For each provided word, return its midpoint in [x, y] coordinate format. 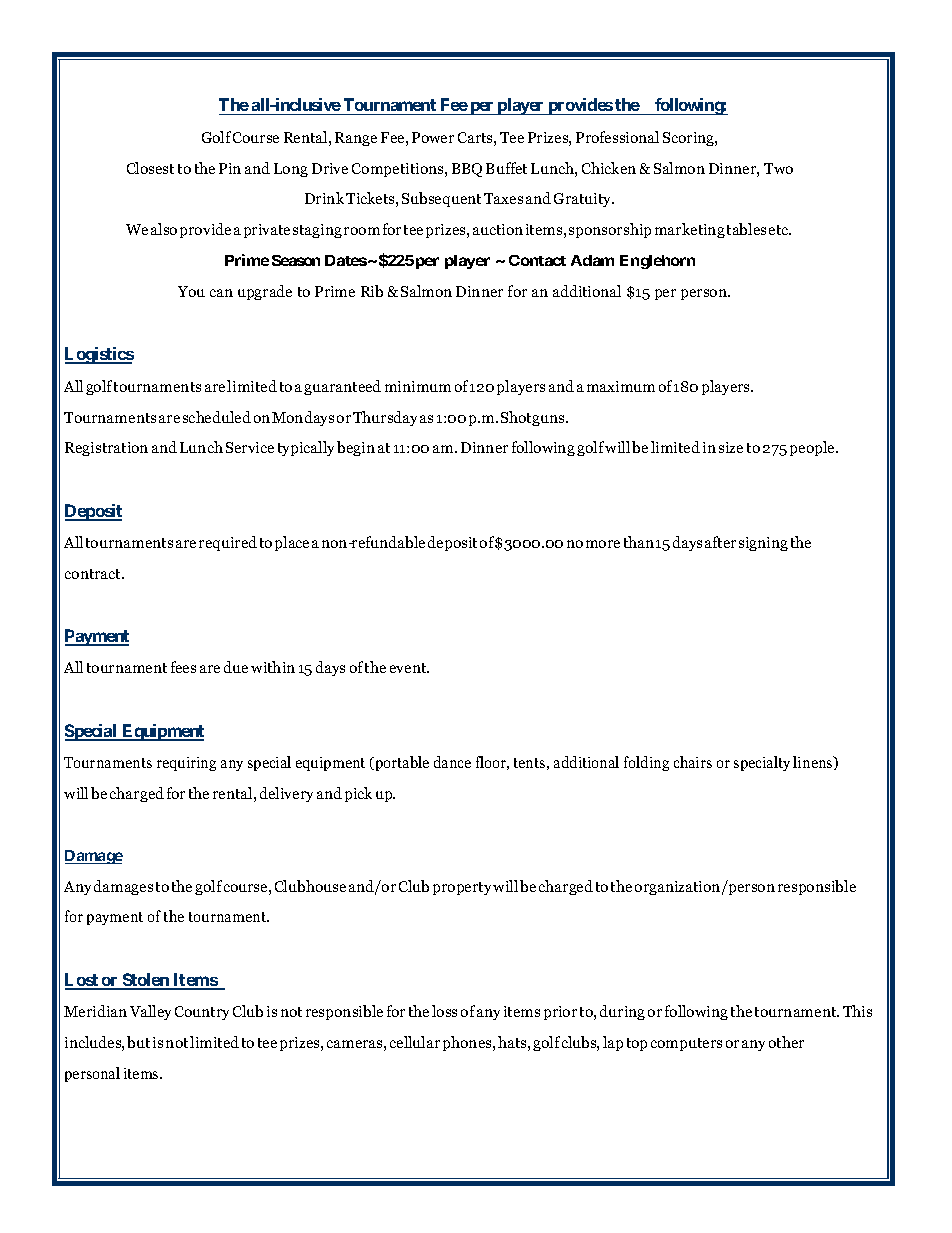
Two [778, 168]
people [813, 448]
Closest [150, 168]
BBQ [467, 170]
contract [94, 574]
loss [444, 1011]
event [409, 668]
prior [560, 1013]
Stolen [146, 981]
